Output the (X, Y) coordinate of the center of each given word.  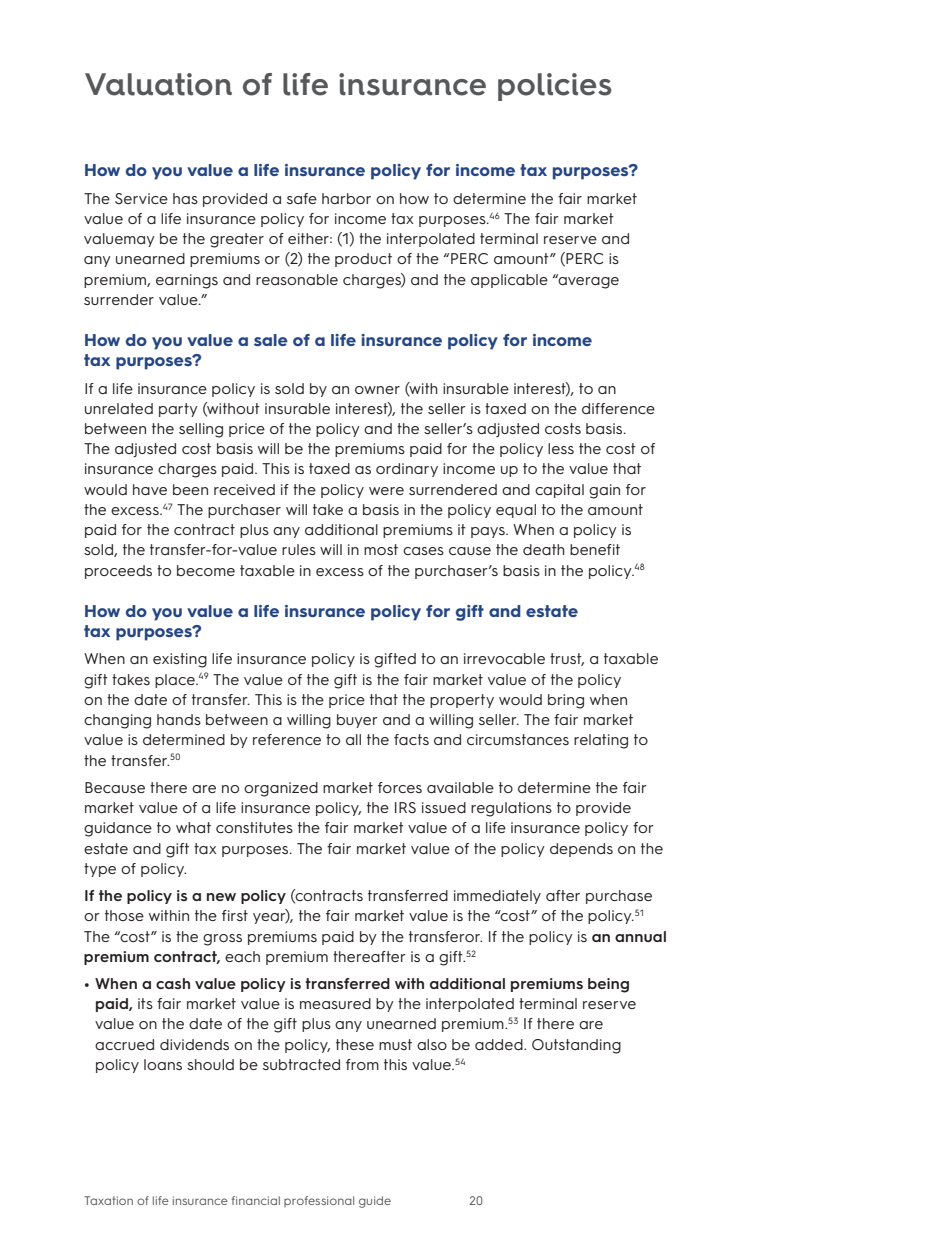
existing (180, 660)
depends (581, 850)
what (193, 827)
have (150, 489)
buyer (357, 721)
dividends (194, 1044)
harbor (346, 198)
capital (559, 491)
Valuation (158, 84)
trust (567, 659)
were (386, 491)
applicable (509, 281)
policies (555, 87)
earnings (187, 281)
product (363, 260)
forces (400, 787)
